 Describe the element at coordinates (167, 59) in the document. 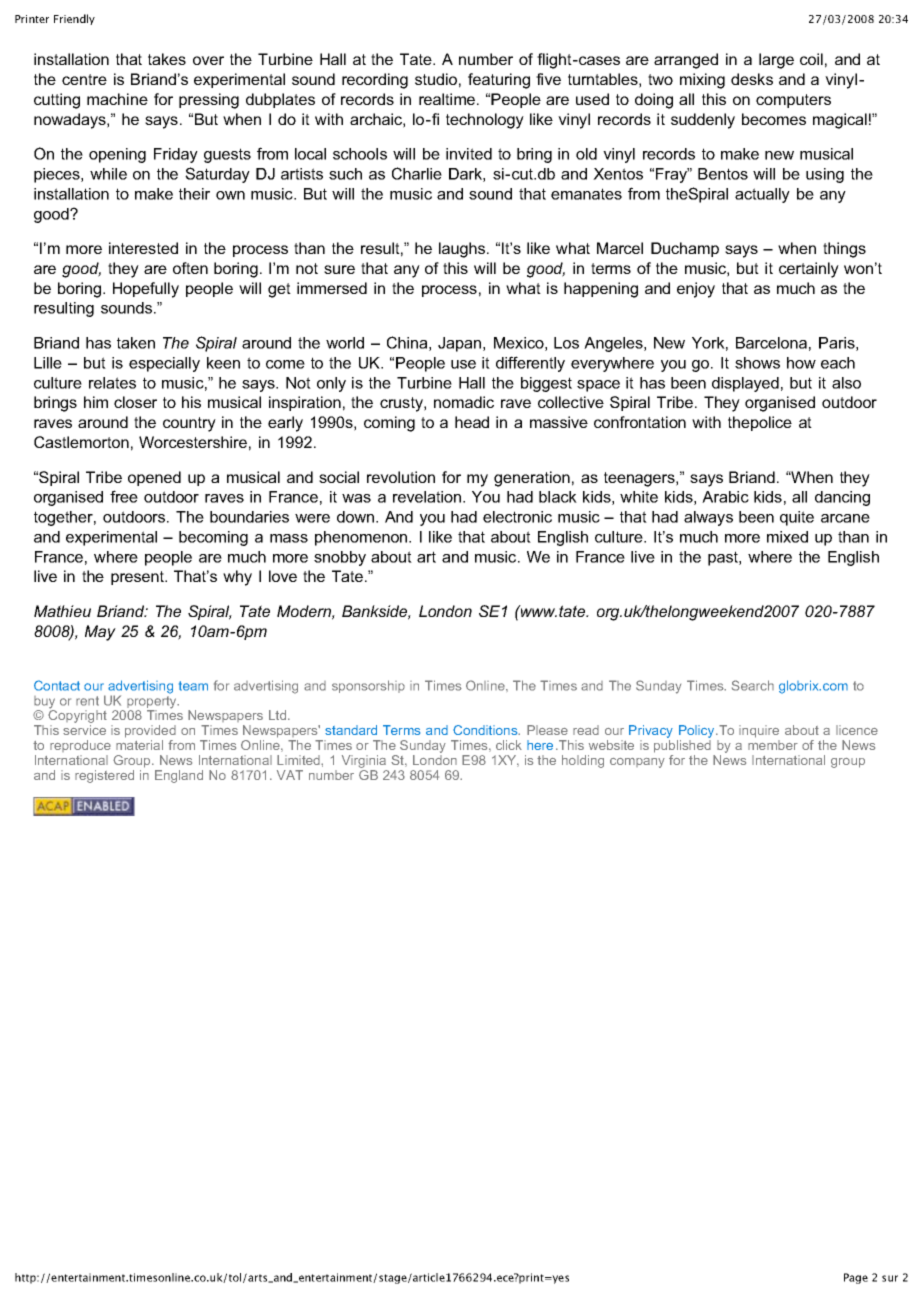

I see `takes` at that location.
